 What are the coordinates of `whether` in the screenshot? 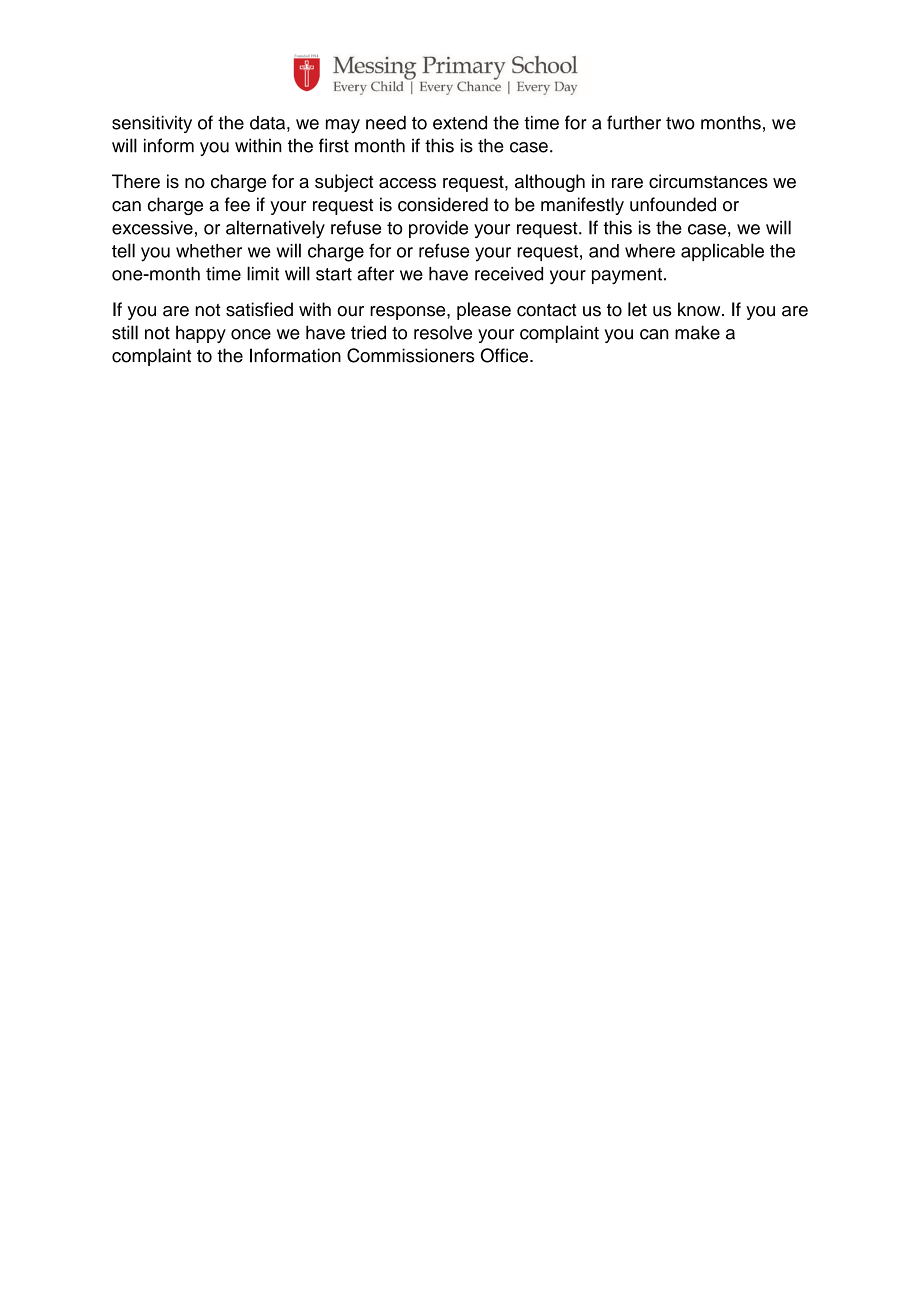 It's located at (209, 251).
